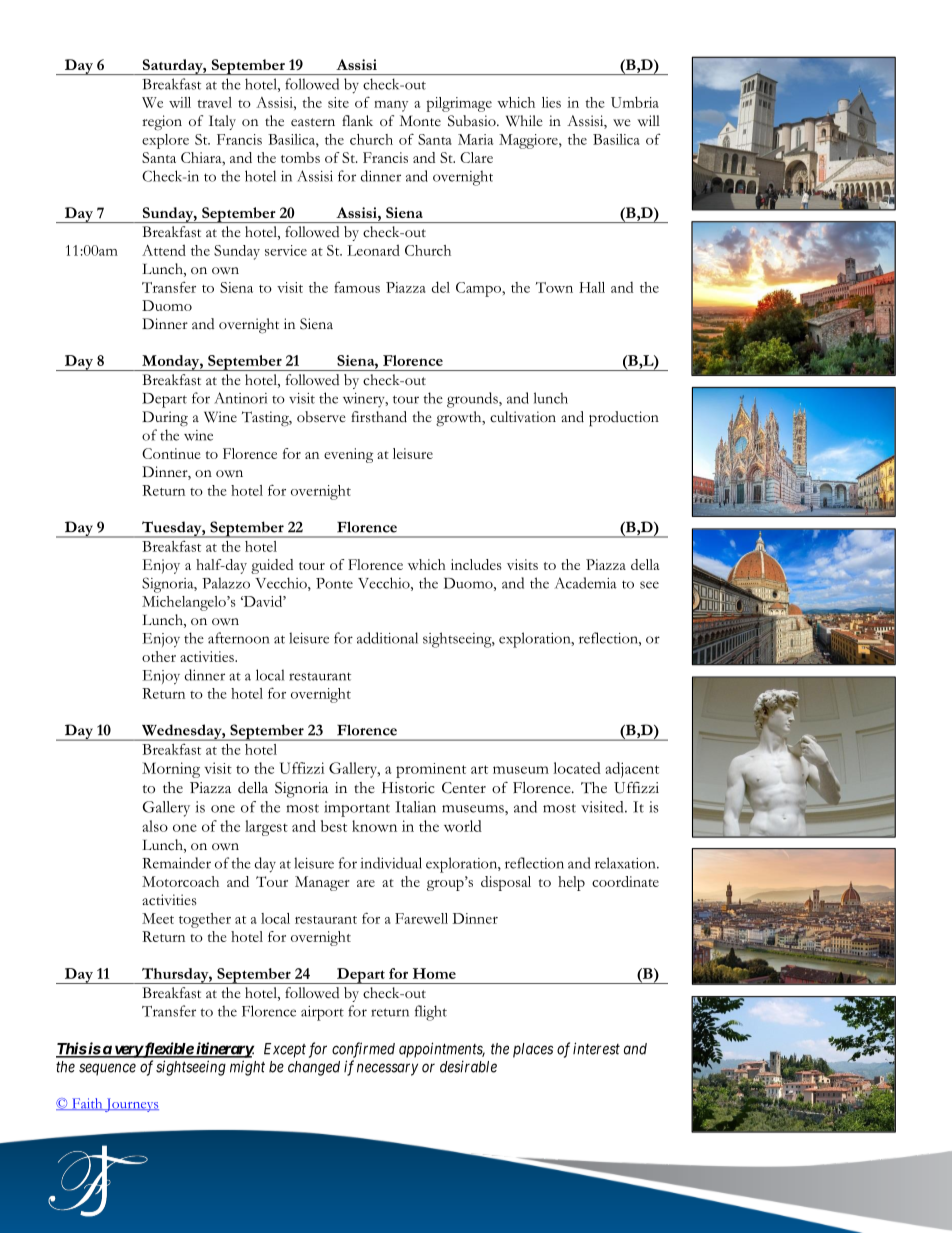 The height and width of the screenshot is (1233, 952). I want to click on region, so click(162, 123).
